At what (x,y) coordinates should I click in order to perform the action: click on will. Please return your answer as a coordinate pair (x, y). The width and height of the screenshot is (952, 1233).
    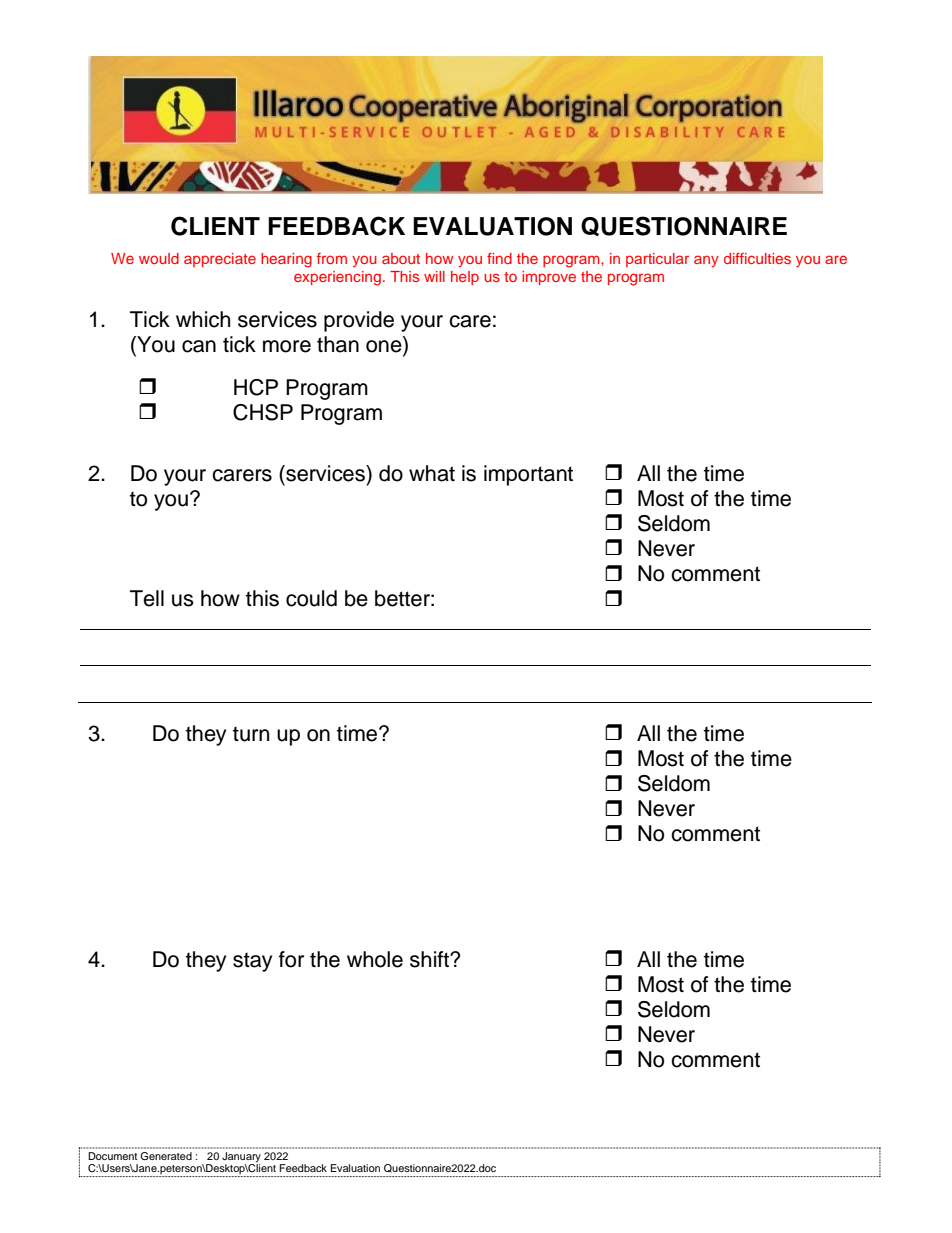
    Looking at the image, I should click on (434, 276).
